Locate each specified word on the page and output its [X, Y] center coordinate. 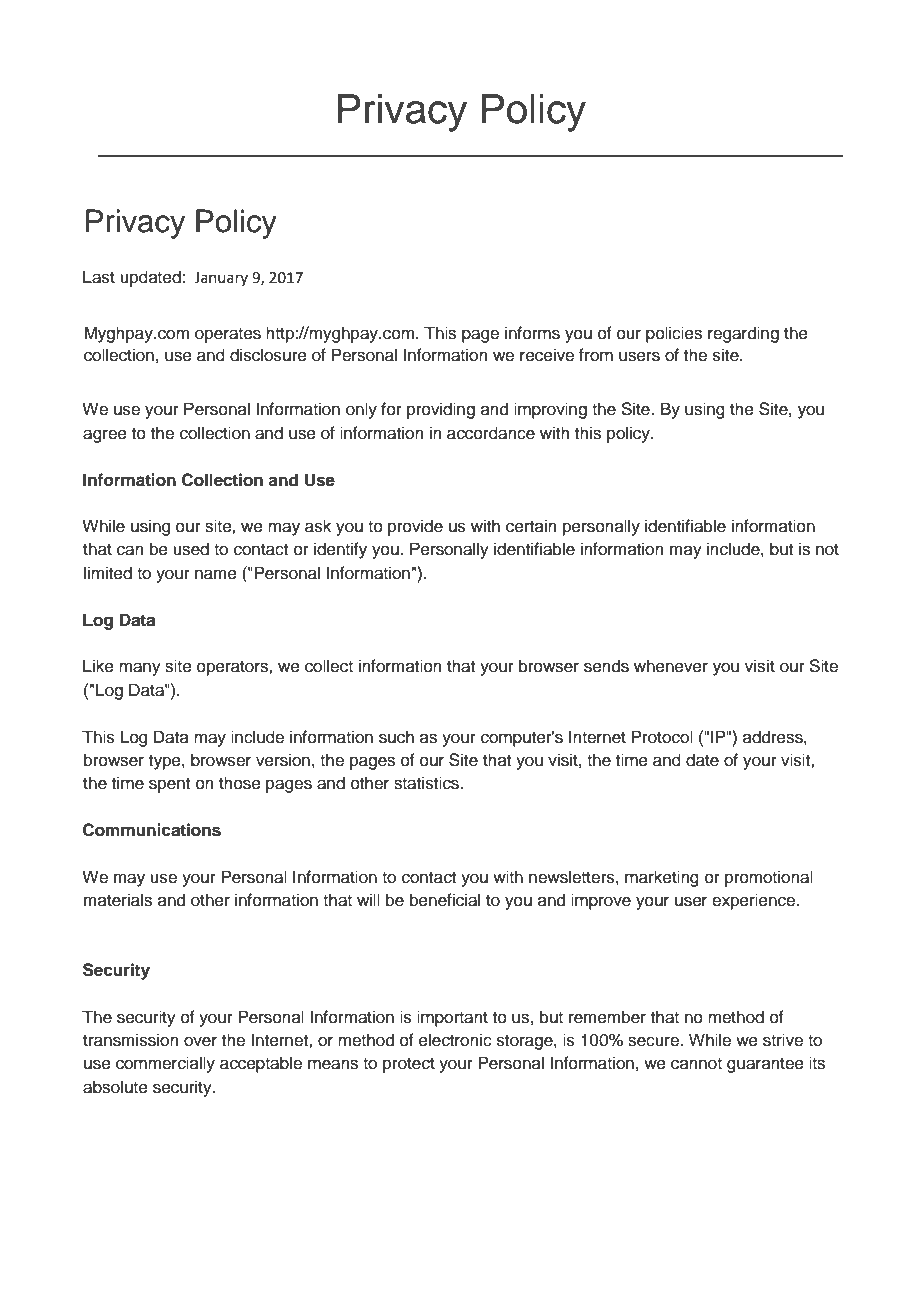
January [221, 279]
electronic [455, 1040]
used [191, 549]
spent [169, 785]
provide [415, 527]
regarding [743, 334]
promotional [769, 878]
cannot [696, 1064]
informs [532, 333]
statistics [427, 783]
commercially [165, 1064]
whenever [671, 666]
